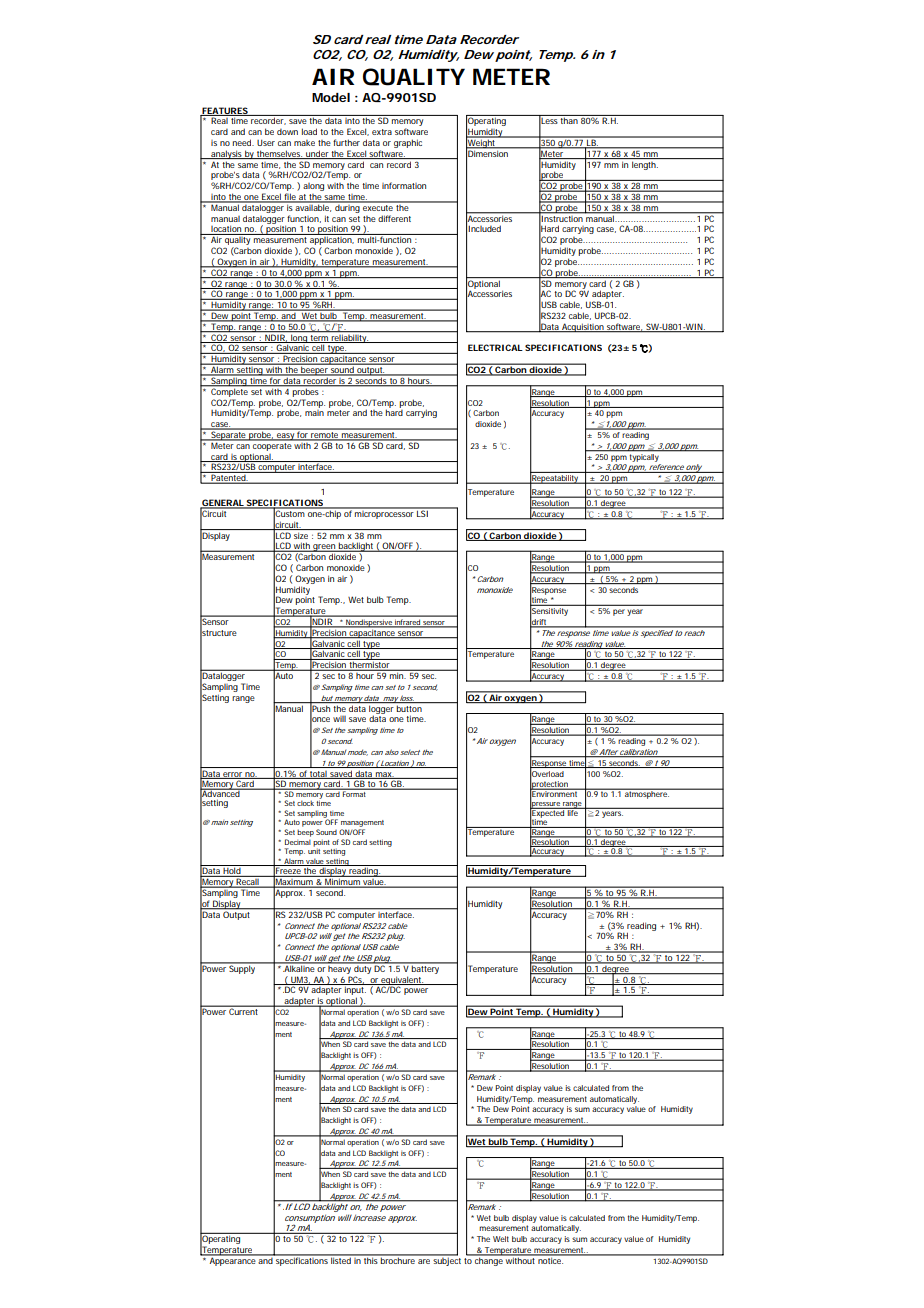  Describe the element at coordinates (298, 842) in the image. I see `Decimal` at that location.
